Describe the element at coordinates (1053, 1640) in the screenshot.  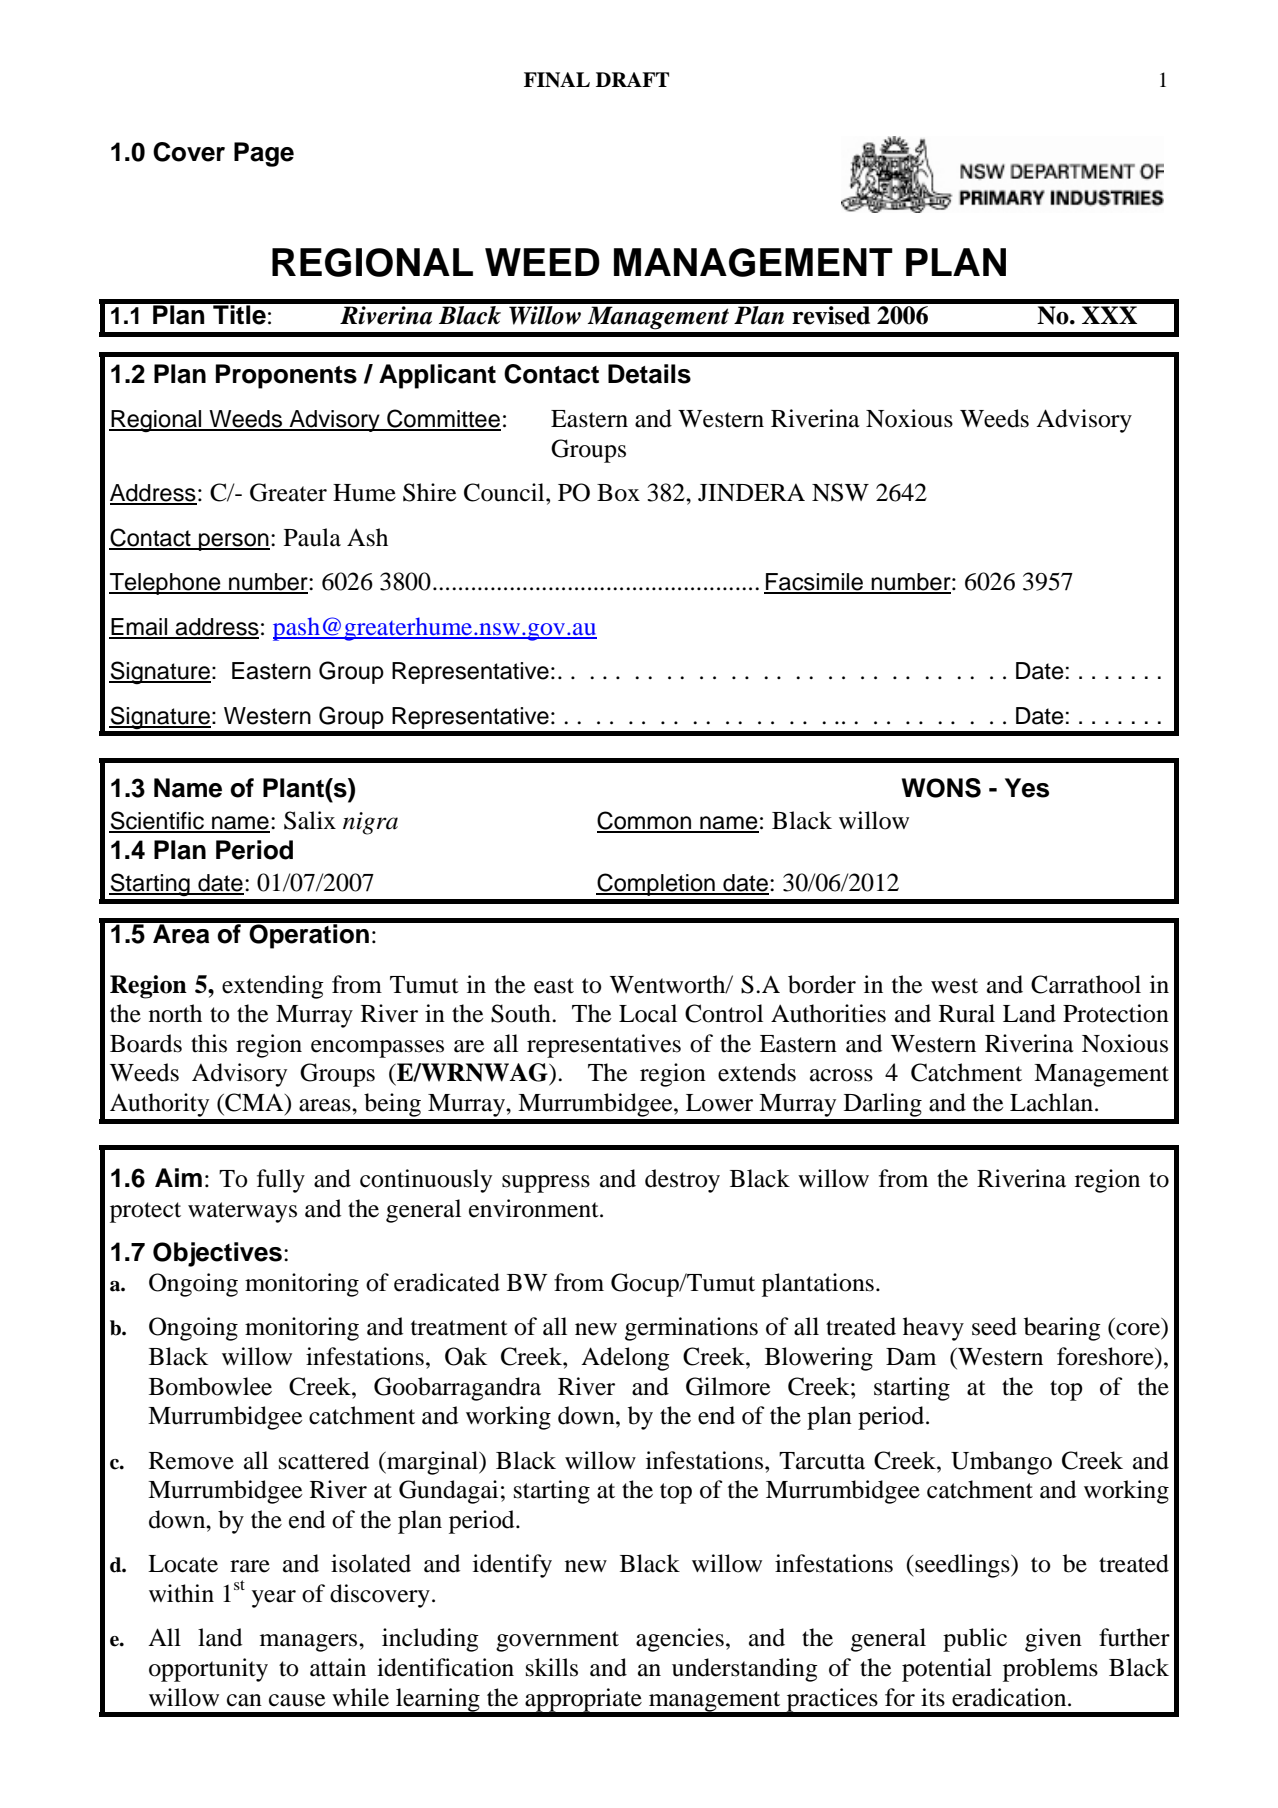
I see `given` at that location.
